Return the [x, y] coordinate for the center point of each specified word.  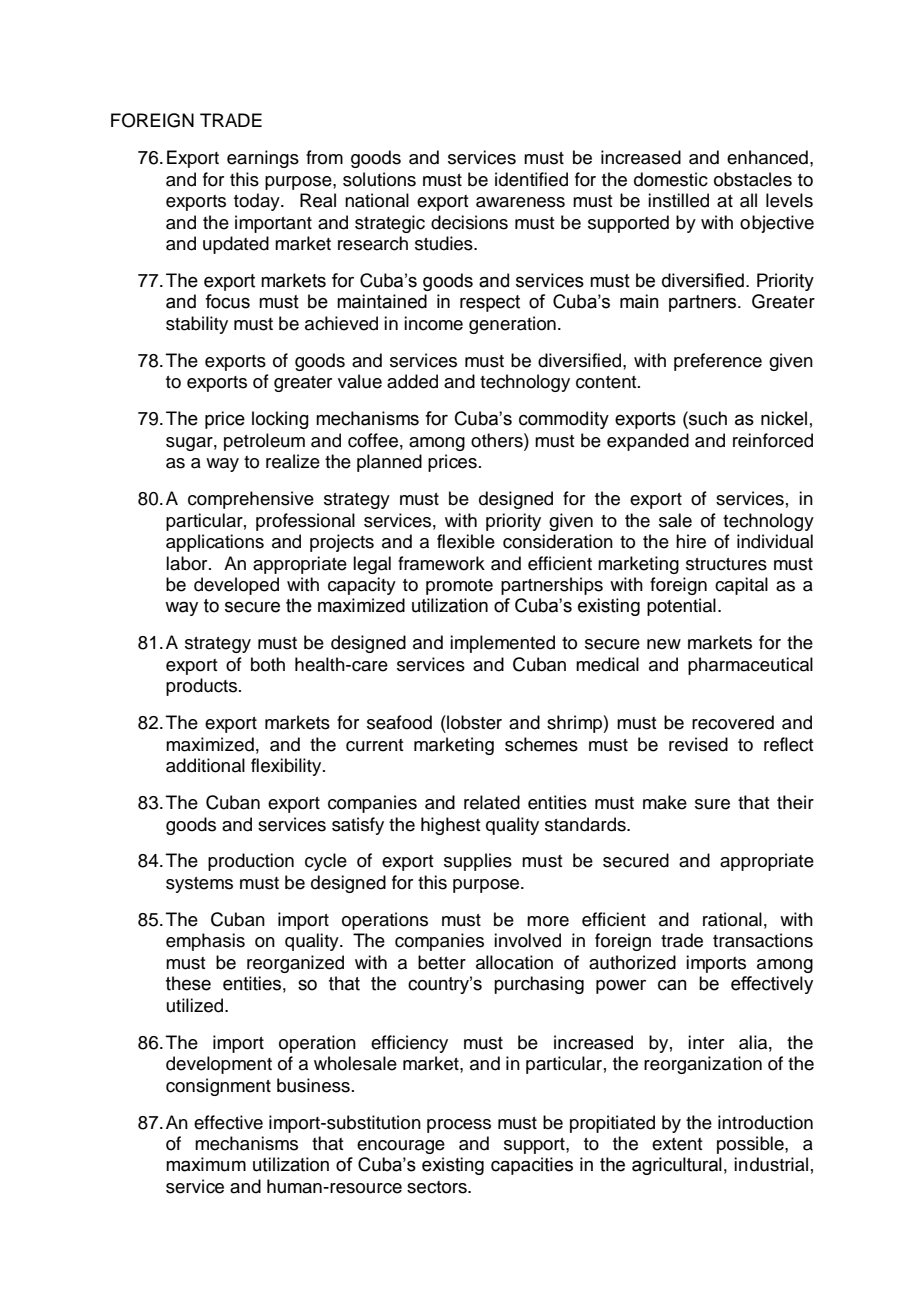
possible [751, 1145]
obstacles [753, 179]
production [251, 862]
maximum [206, 1164]
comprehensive [251, 500]
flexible [466, 541]
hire [691, 541]
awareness [520, 202]
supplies [478, 862]
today [258, 202]
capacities [532, 1166]
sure [712, 804]
